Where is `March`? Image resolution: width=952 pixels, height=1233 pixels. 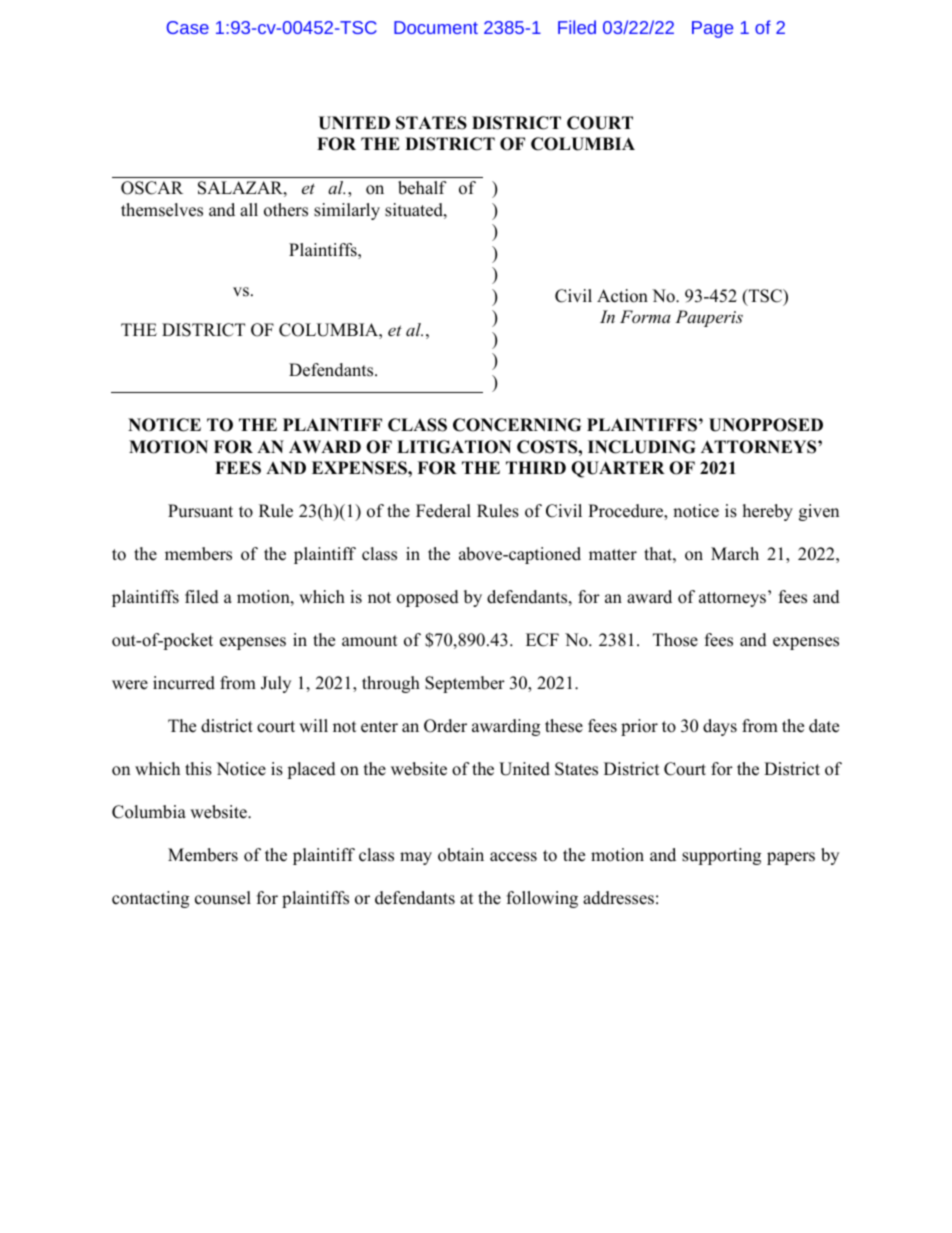 March is located at coordinates (735, 554).
